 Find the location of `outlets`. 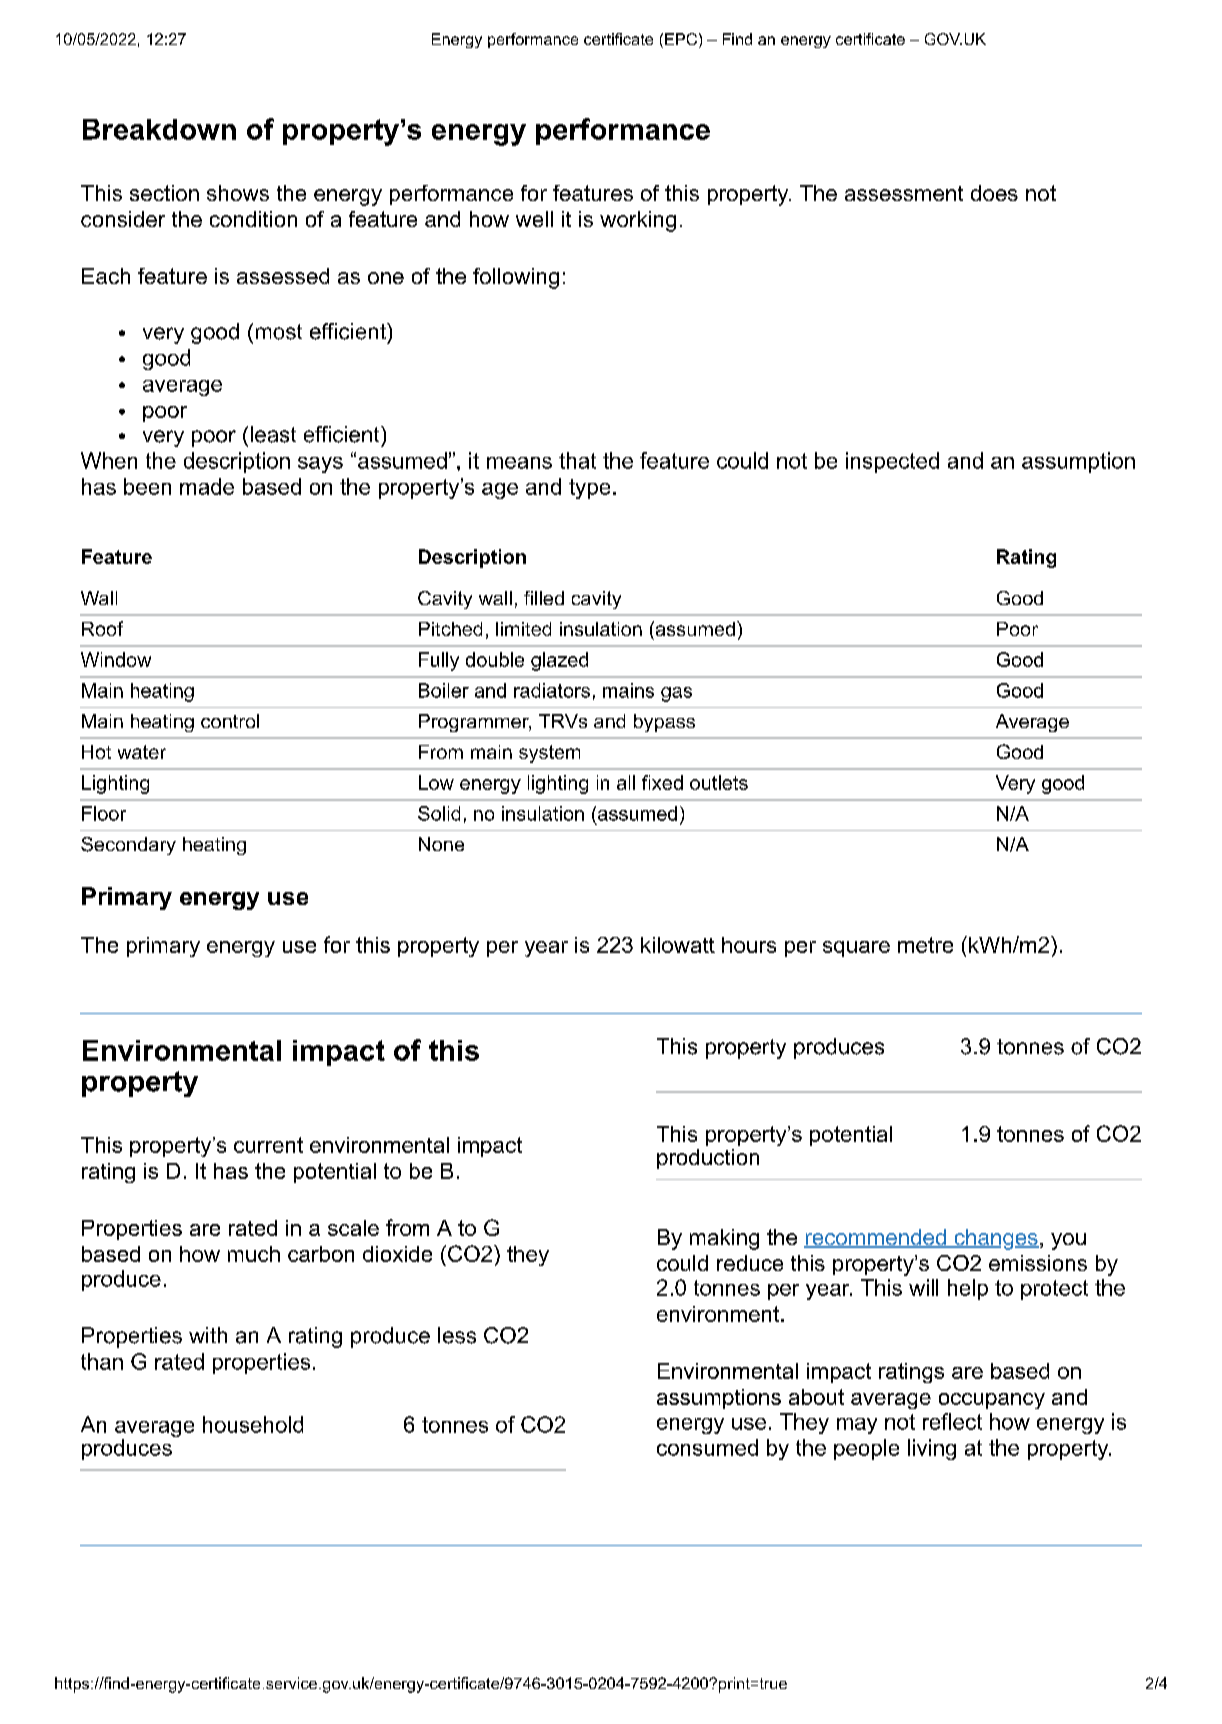

outlets is located at coordinates (719, 782).
